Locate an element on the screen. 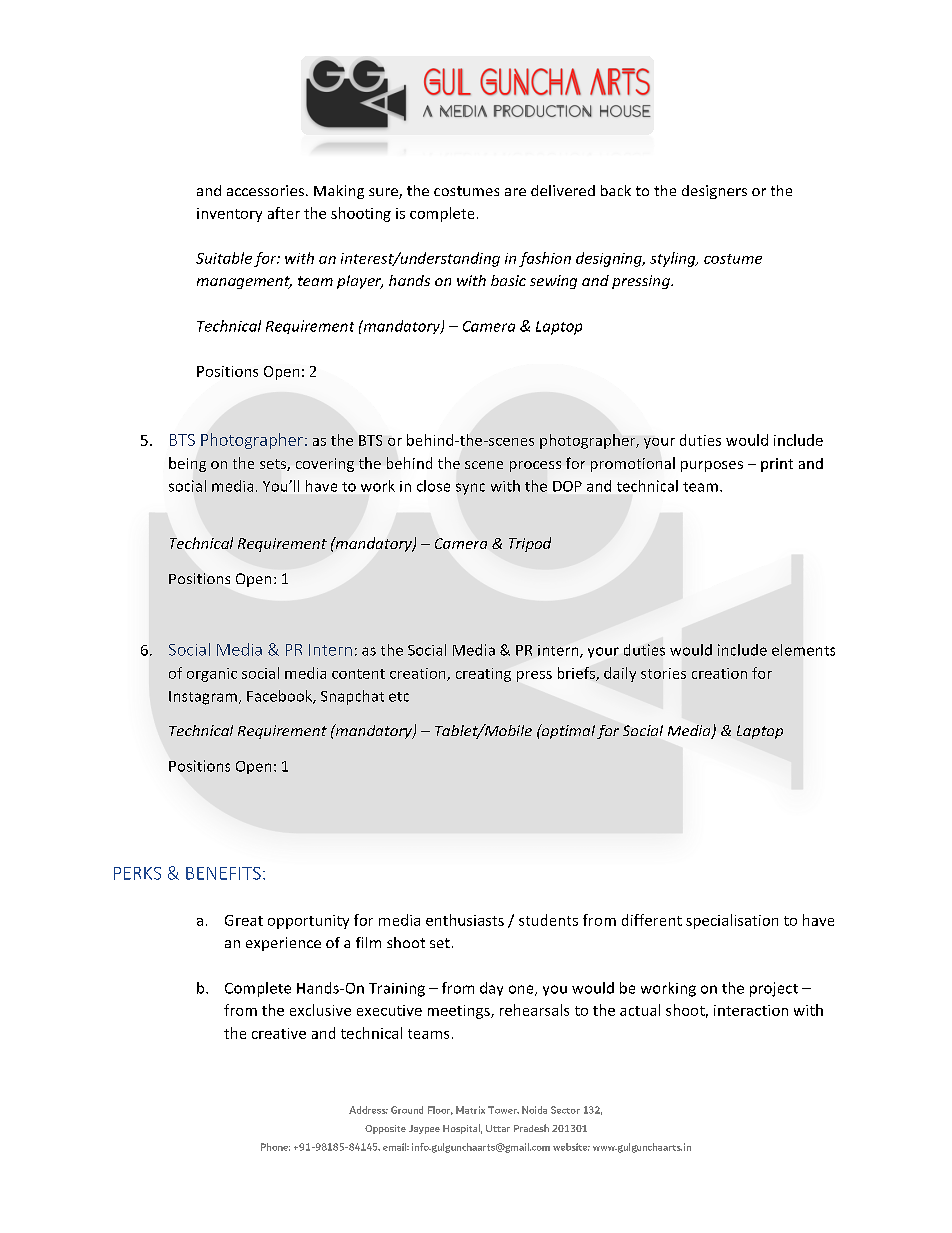 The height and width of the screenshot is (1233, 952). designers is located at coordinates (714, 192).
